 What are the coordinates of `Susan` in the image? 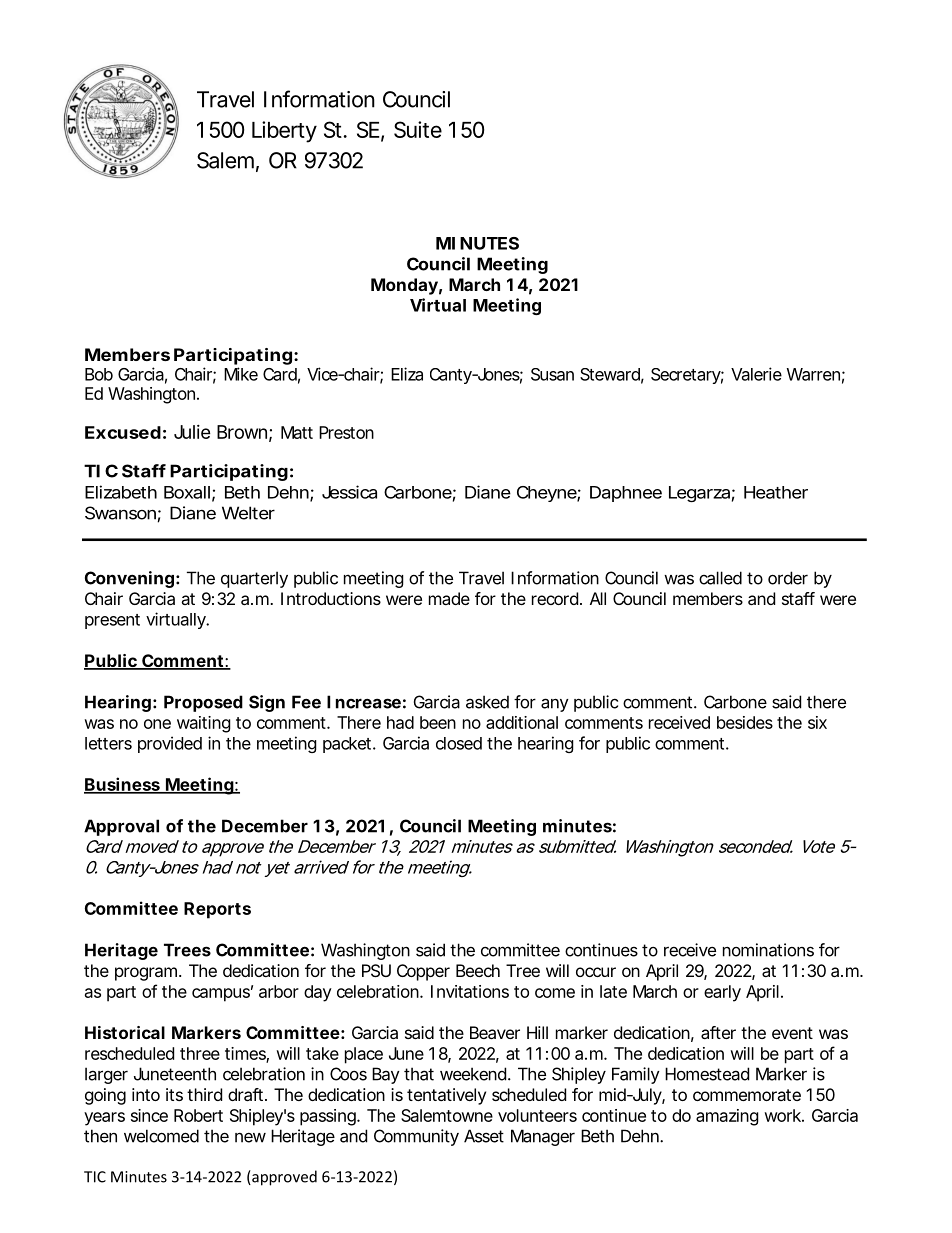 It's located at (552, 374).
